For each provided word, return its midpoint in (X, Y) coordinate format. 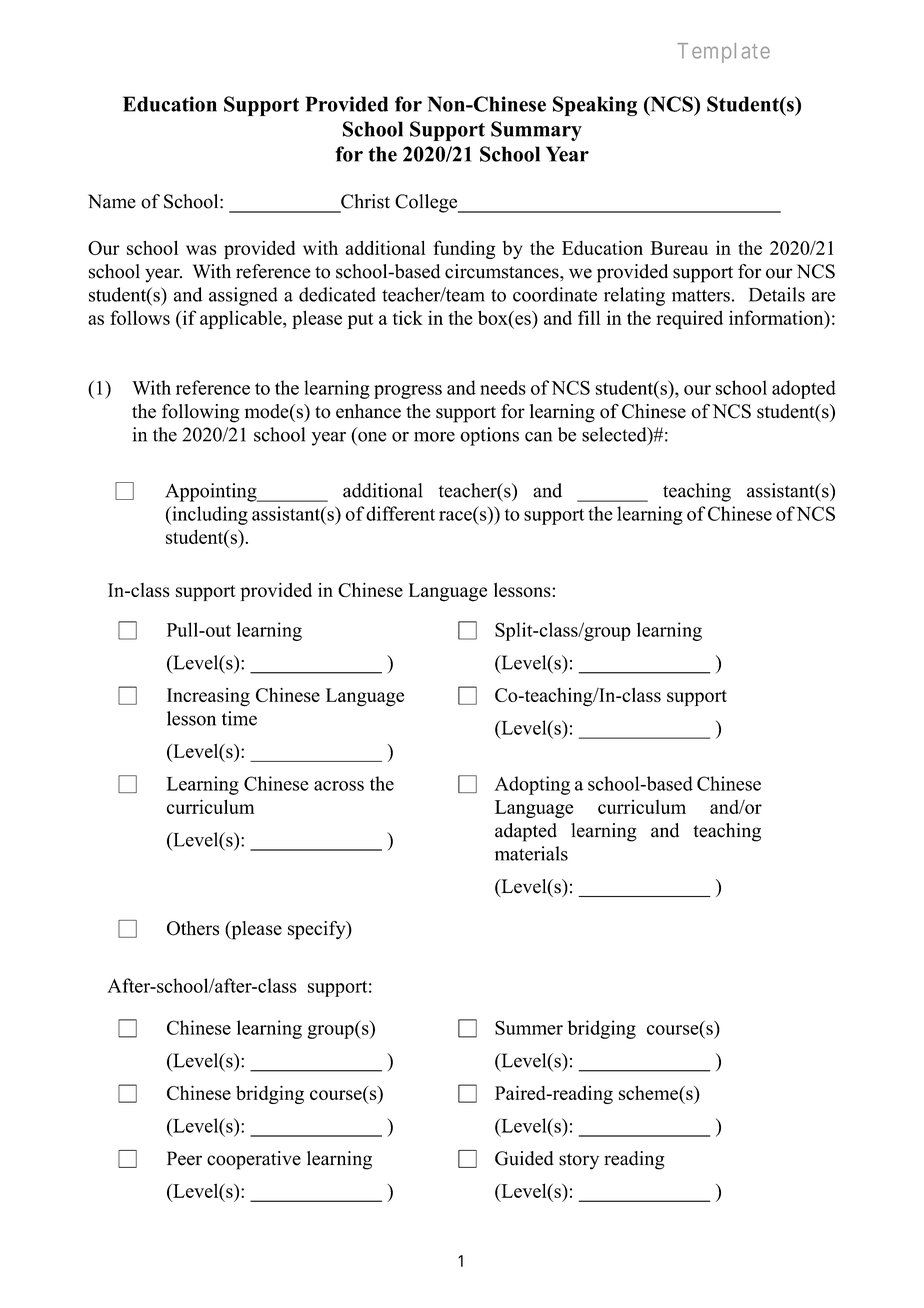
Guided (524, 1158)
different (400, 513)
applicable (242, 319)
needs (503, 387)
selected (615, 434)
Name (112, 201)
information (777, 317)
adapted (526, 832)
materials (531, 853)
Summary (536, 131)
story (579, 1161)
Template (723, 53)
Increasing (208, 697)
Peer (184, 1158)
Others (193, 928)
